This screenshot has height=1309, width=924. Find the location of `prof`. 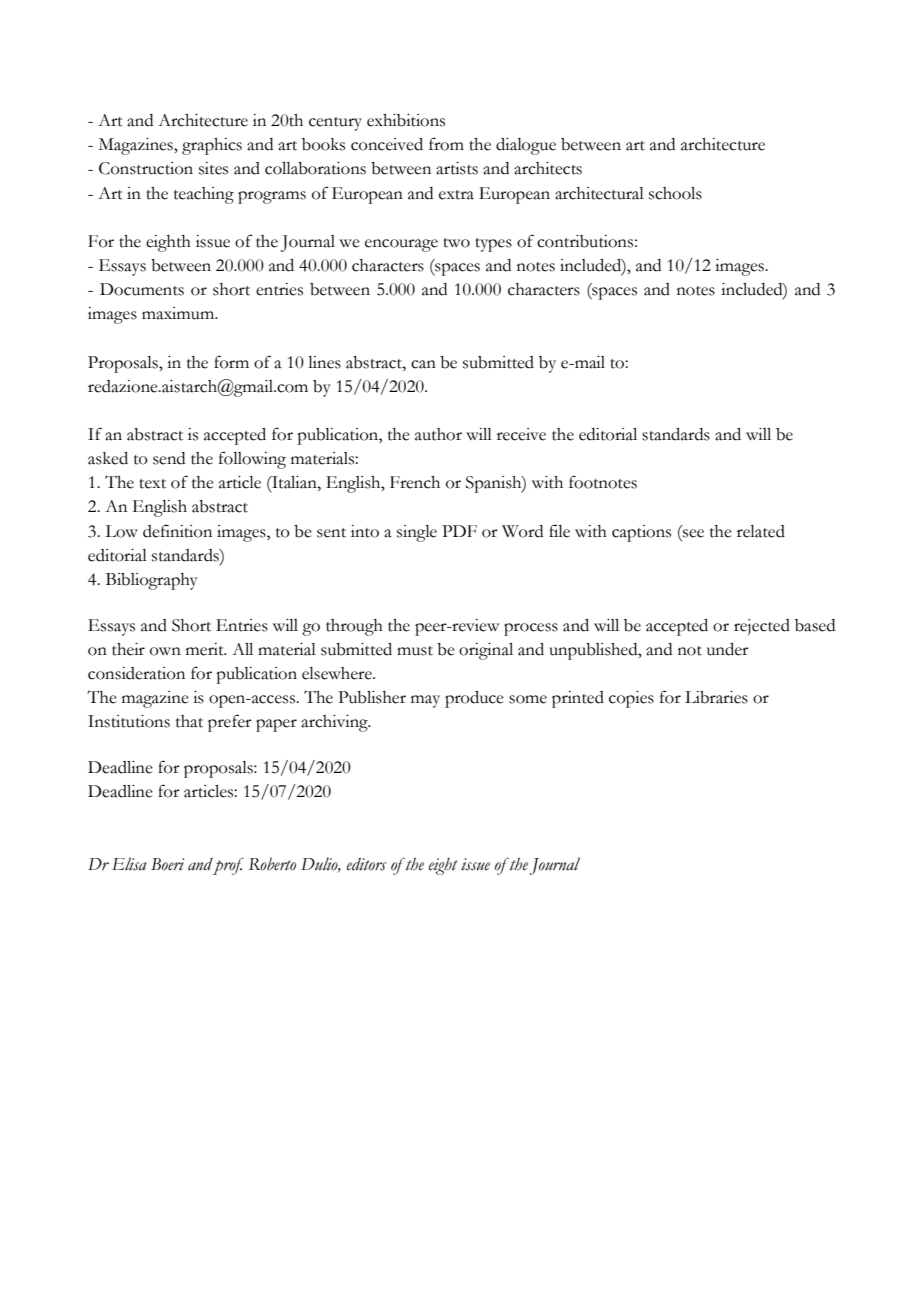

prof is located at coordinates (228, 866).
